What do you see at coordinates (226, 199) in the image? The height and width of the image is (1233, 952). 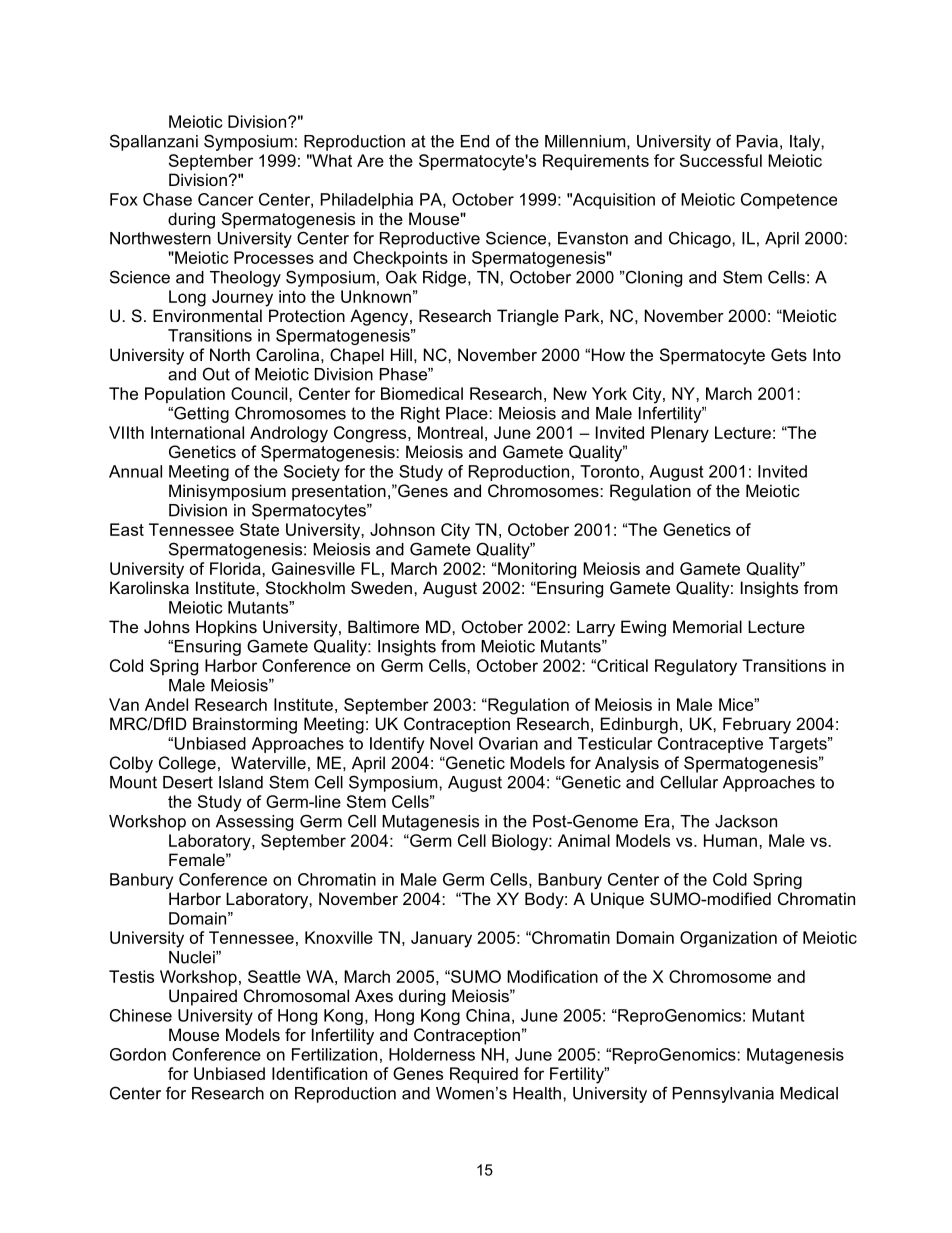 I see `Cancer` at bounding box center [226, 199].
